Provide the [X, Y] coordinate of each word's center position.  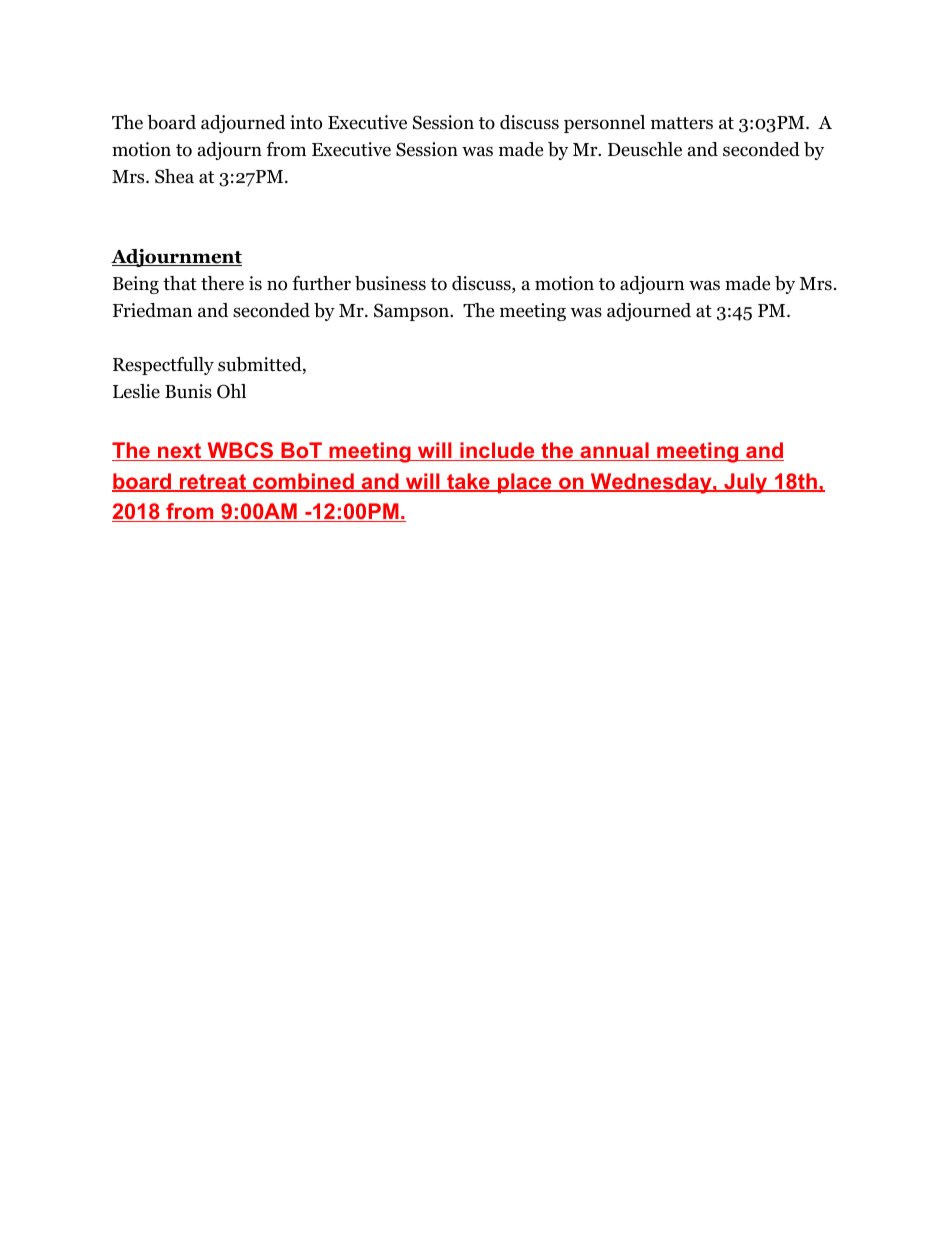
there [222, 283]
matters [682, 123]
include [497, 451]
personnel [604, 124]
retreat [212, 483]
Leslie [136, 391]
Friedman [153, 310]
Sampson [412, 312]
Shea [174, 176]
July [746, 483]
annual [614, 451]
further [321, 283]
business [390, 283]
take [468, 482]
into [306, 122]
